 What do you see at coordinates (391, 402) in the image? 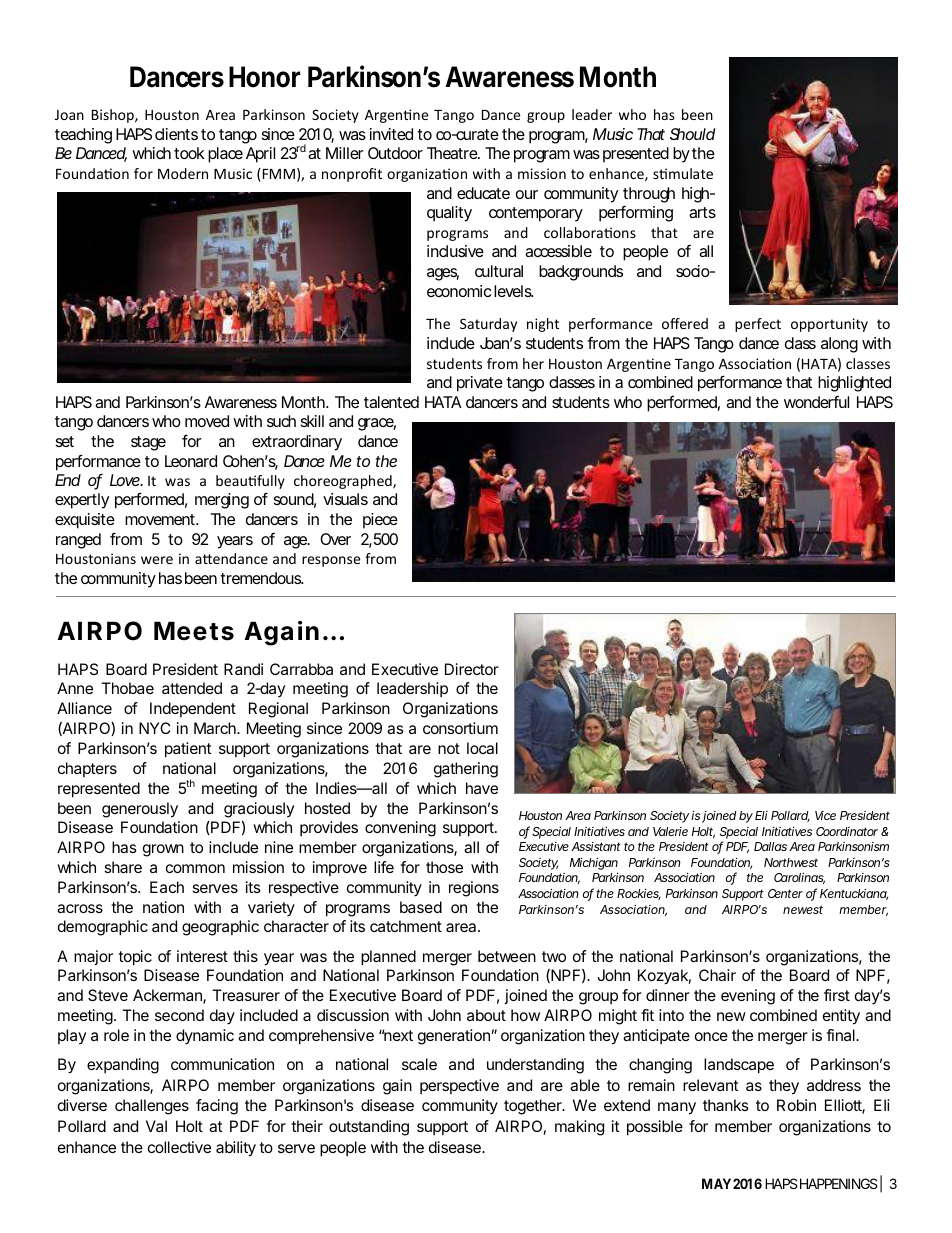
I see `talented` at bounding box center [391, 402].
